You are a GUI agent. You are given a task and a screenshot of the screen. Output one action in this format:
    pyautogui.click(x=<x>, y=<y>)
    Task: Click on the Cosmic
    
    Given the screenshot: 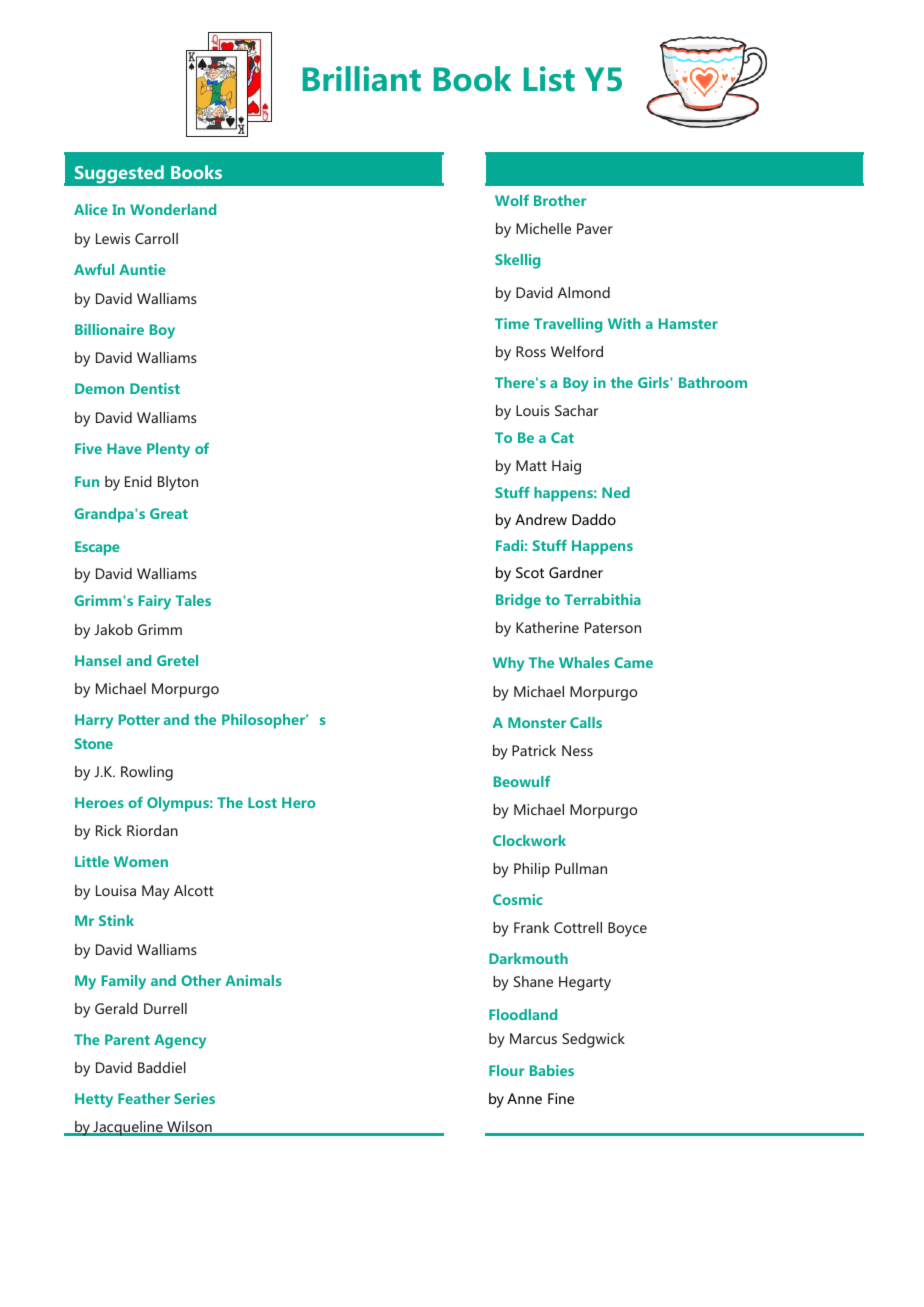 What is the action you would take?
    pyautogui.click(x=518, y=899)
